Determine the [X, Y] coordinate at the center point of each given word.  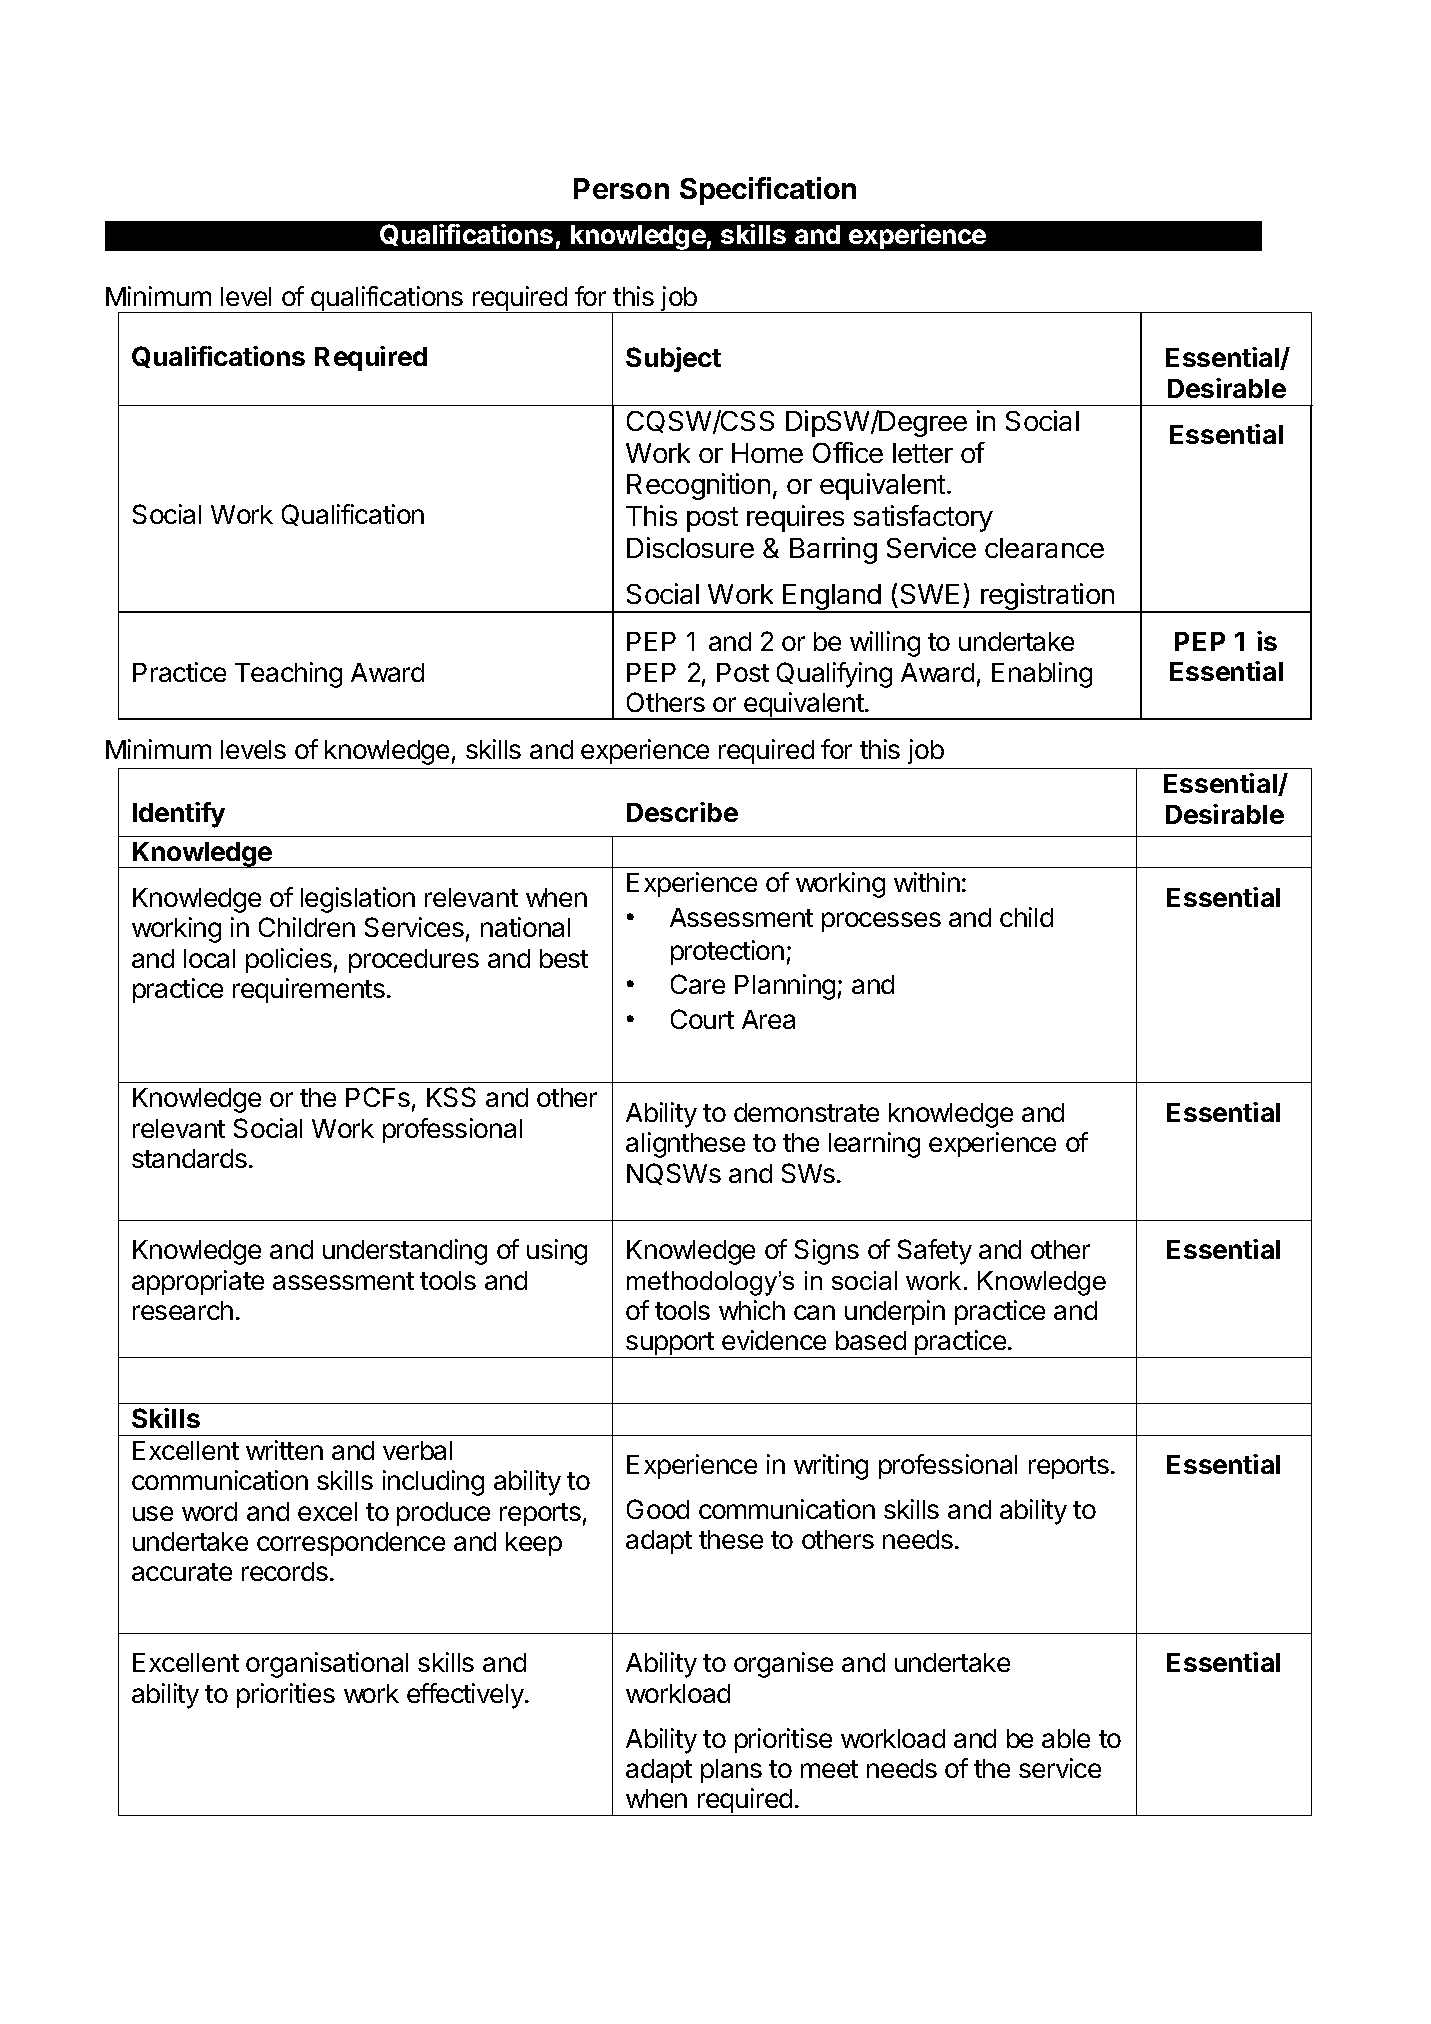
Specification [768, 191]
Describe [682, 812]
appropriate [198, 1282]
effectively [466, 1696]
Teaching [288, 675]
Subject [673, 359]
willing [885, 644]
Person [621, 188]
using [557, 1252]
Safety [935, 1252]
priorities [286, 1695]
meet [829, 1769]
